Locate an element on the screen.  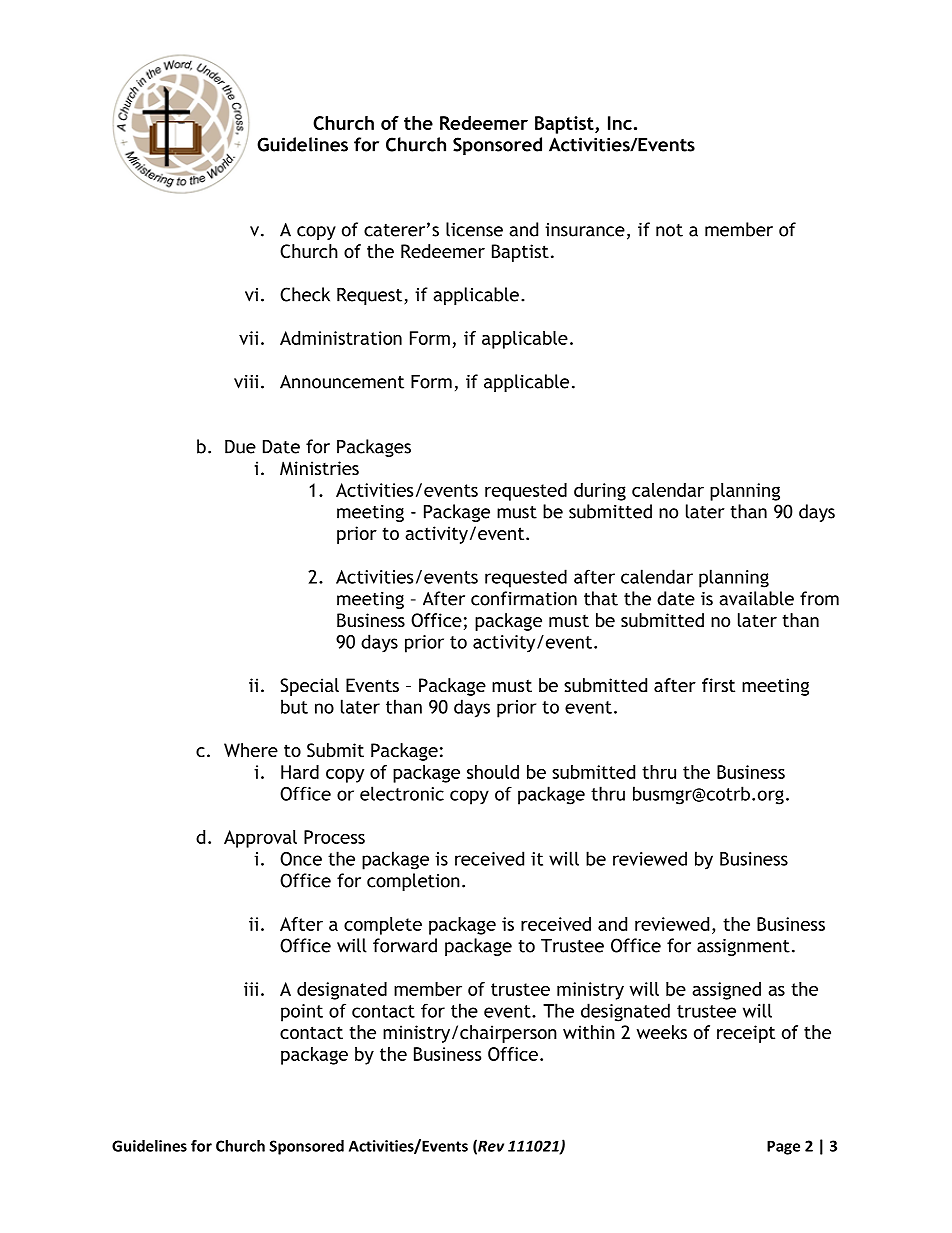
Page is located at coordinates (783, 1147).
